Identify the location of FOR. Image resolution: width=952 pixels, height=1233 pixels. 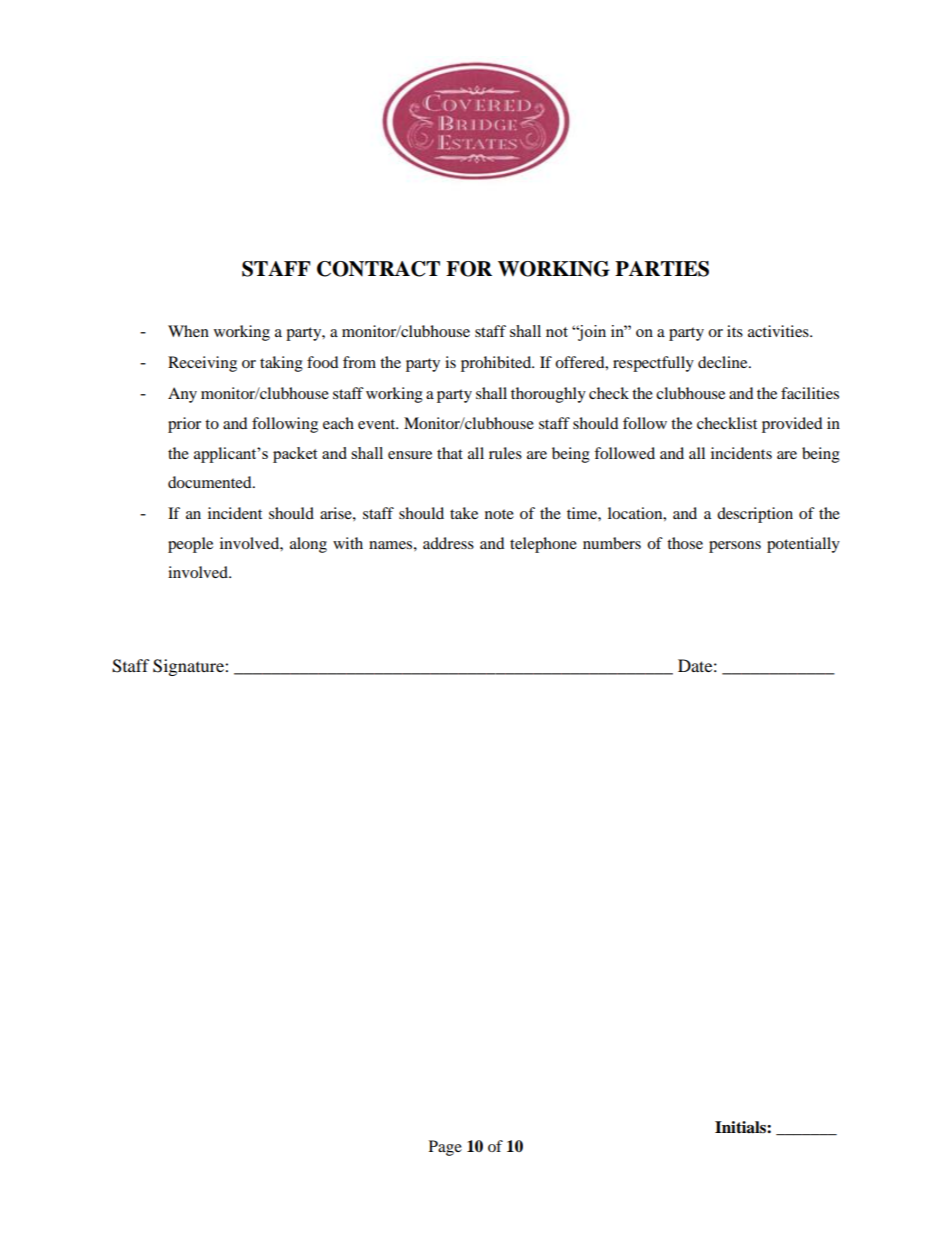
(469, 269).
